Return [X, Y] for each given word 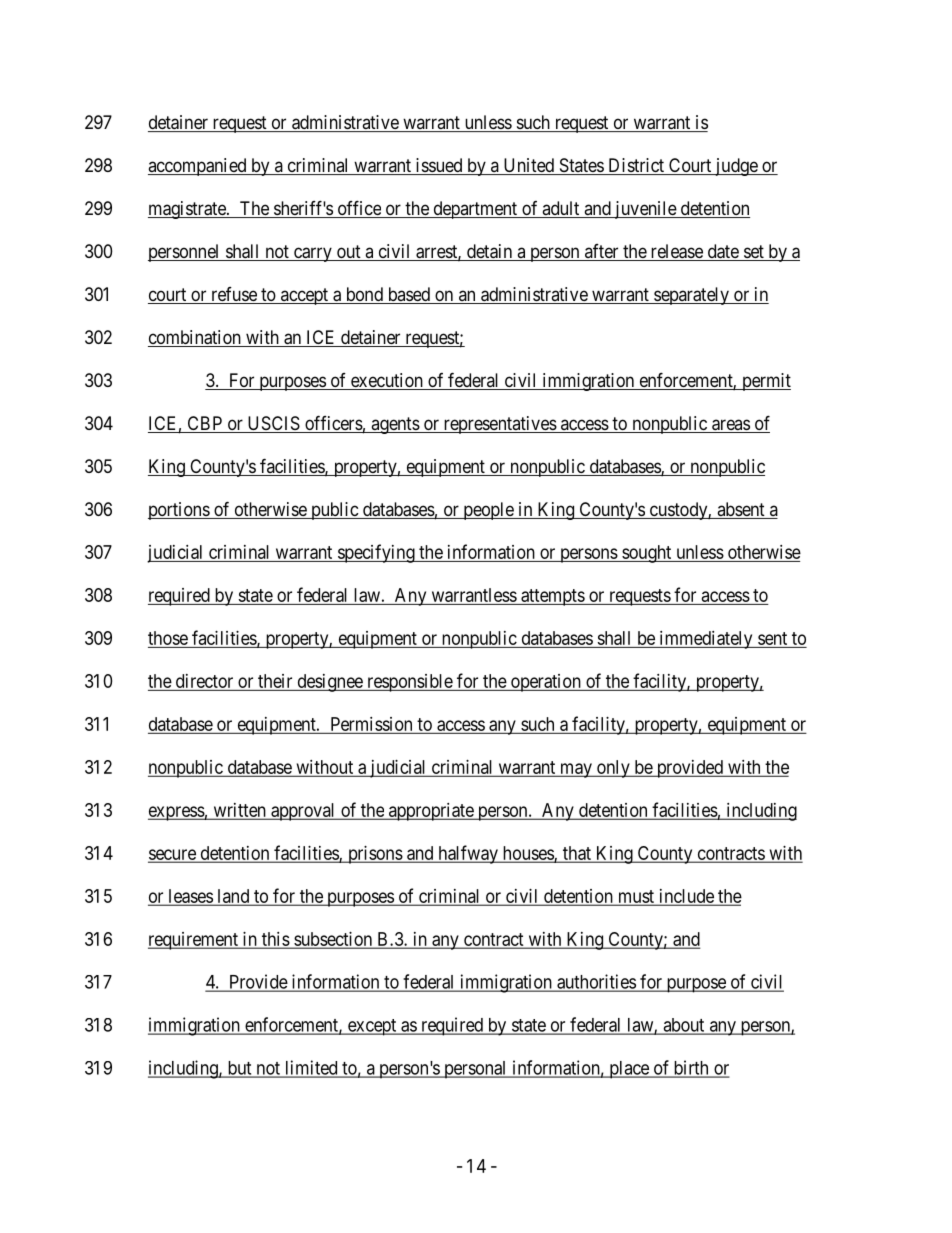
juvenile [645, 210]
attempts [552, 597]
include [686, 897]
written [239, 811]
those [168, 638]
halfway [468, 854]
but [239, 1069]
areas [730, 426]
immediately [706, 640]
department [475, 210]
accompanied [198, 167]
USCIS [273, 424]
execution [386, 381]
